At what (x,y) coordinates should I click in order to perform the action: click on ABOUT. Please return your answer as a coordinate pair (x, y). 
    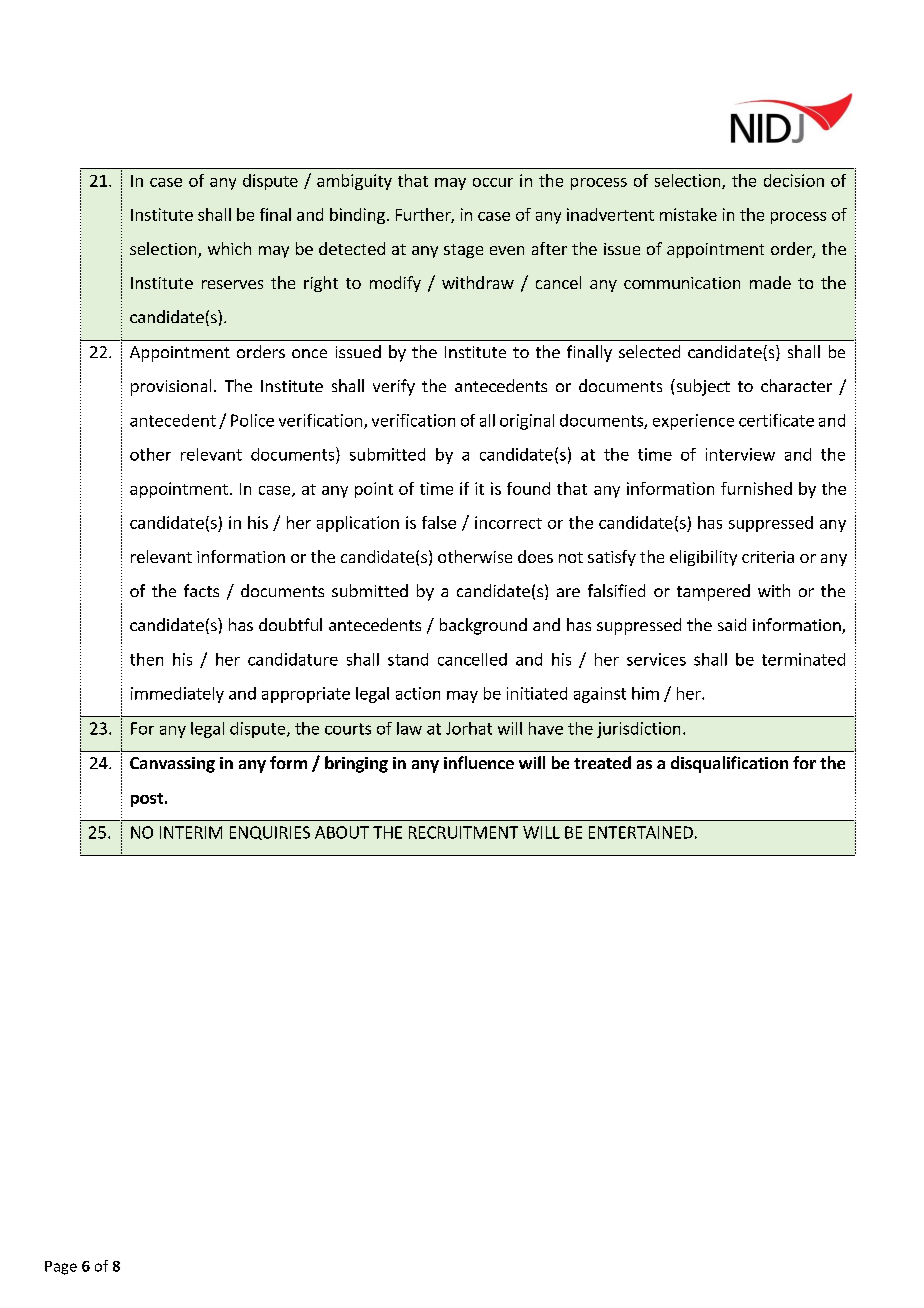
    Looking at the image, I should click on (342, 832).
